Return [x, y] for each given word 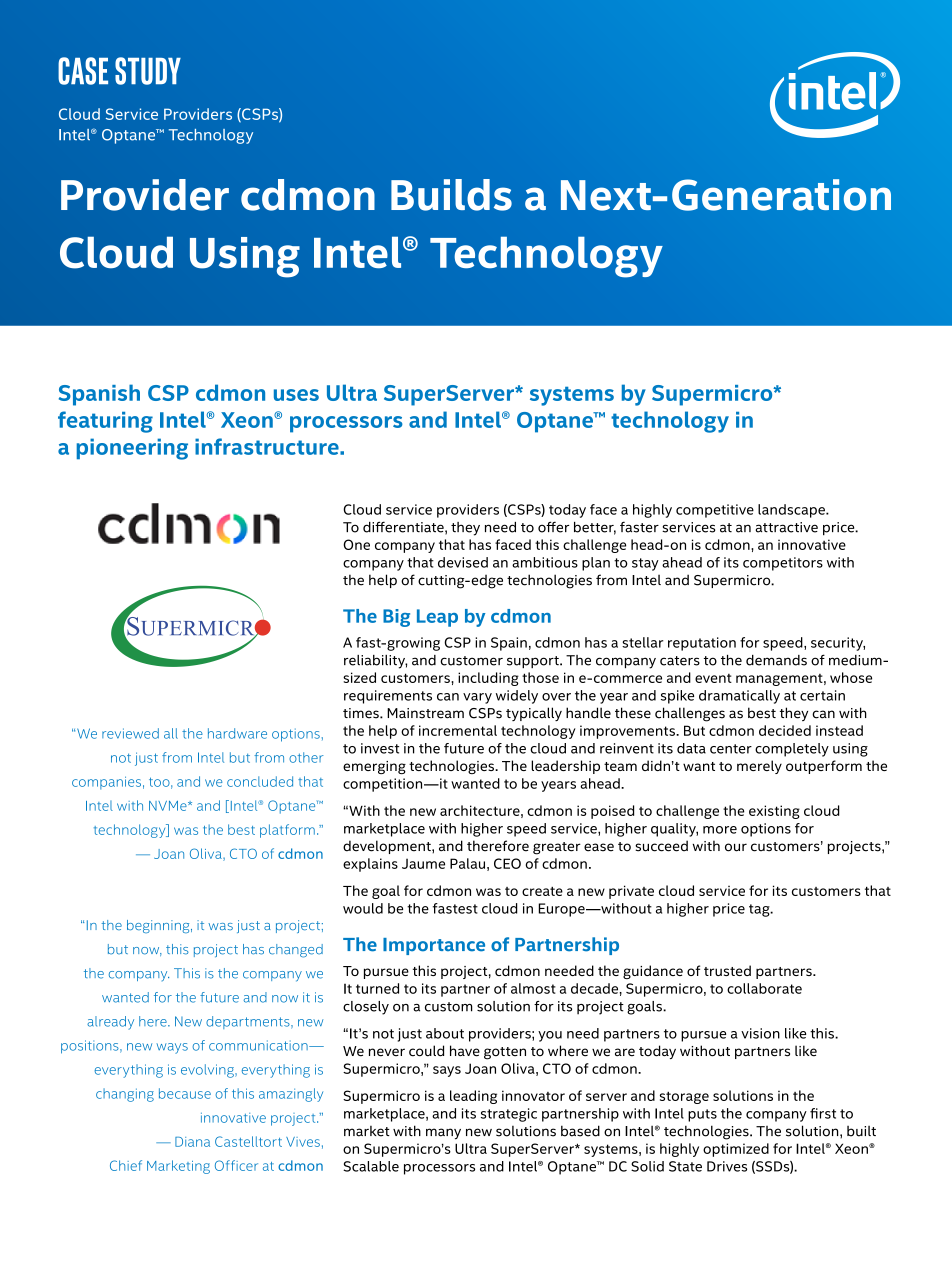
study [148, 71]
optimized [736, 1150]
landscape [792, 511]
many [443, 1134]
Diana [192, 1142]
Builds [451, 195]
